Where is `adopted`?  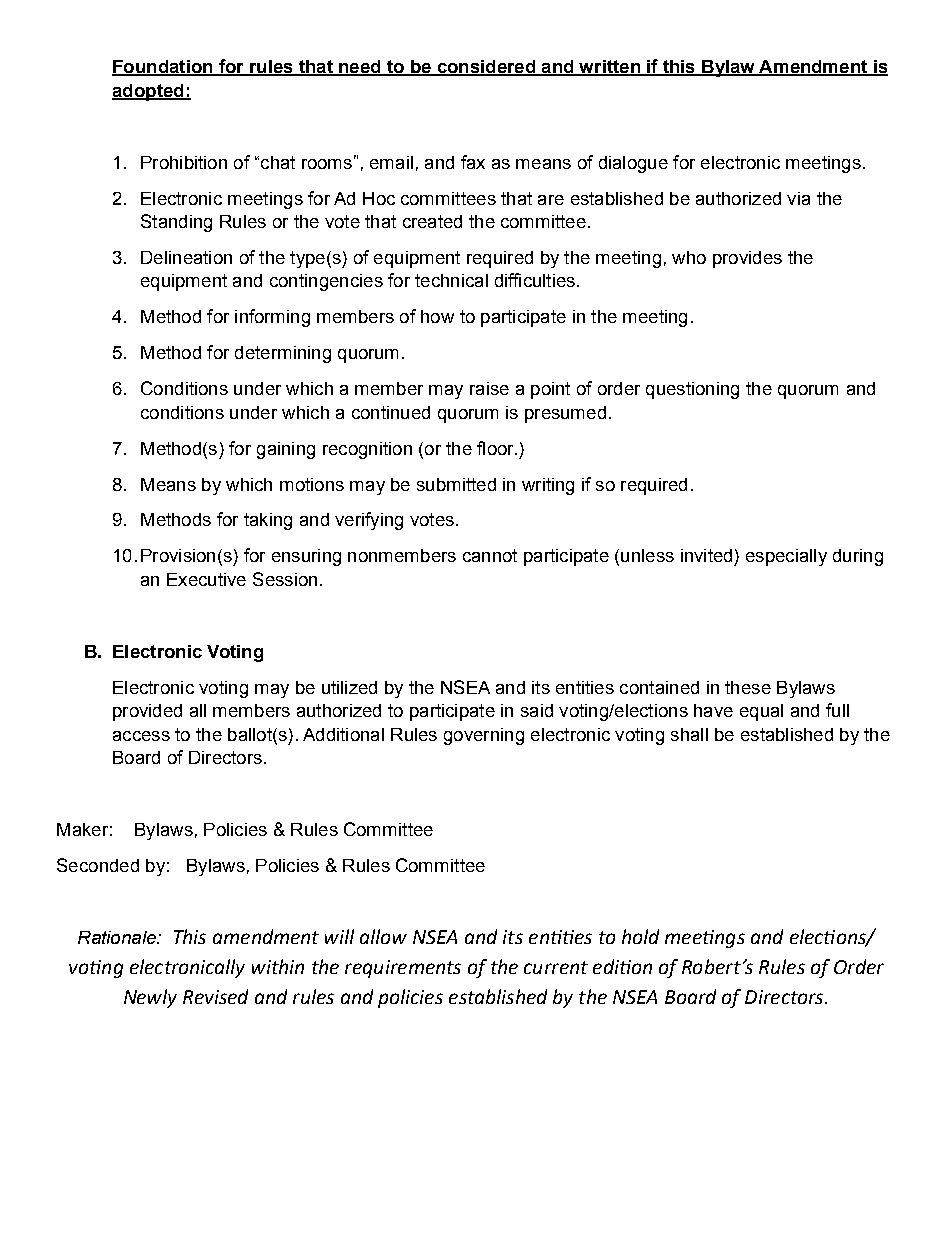 adopted is located at coordinates (149, 92).
